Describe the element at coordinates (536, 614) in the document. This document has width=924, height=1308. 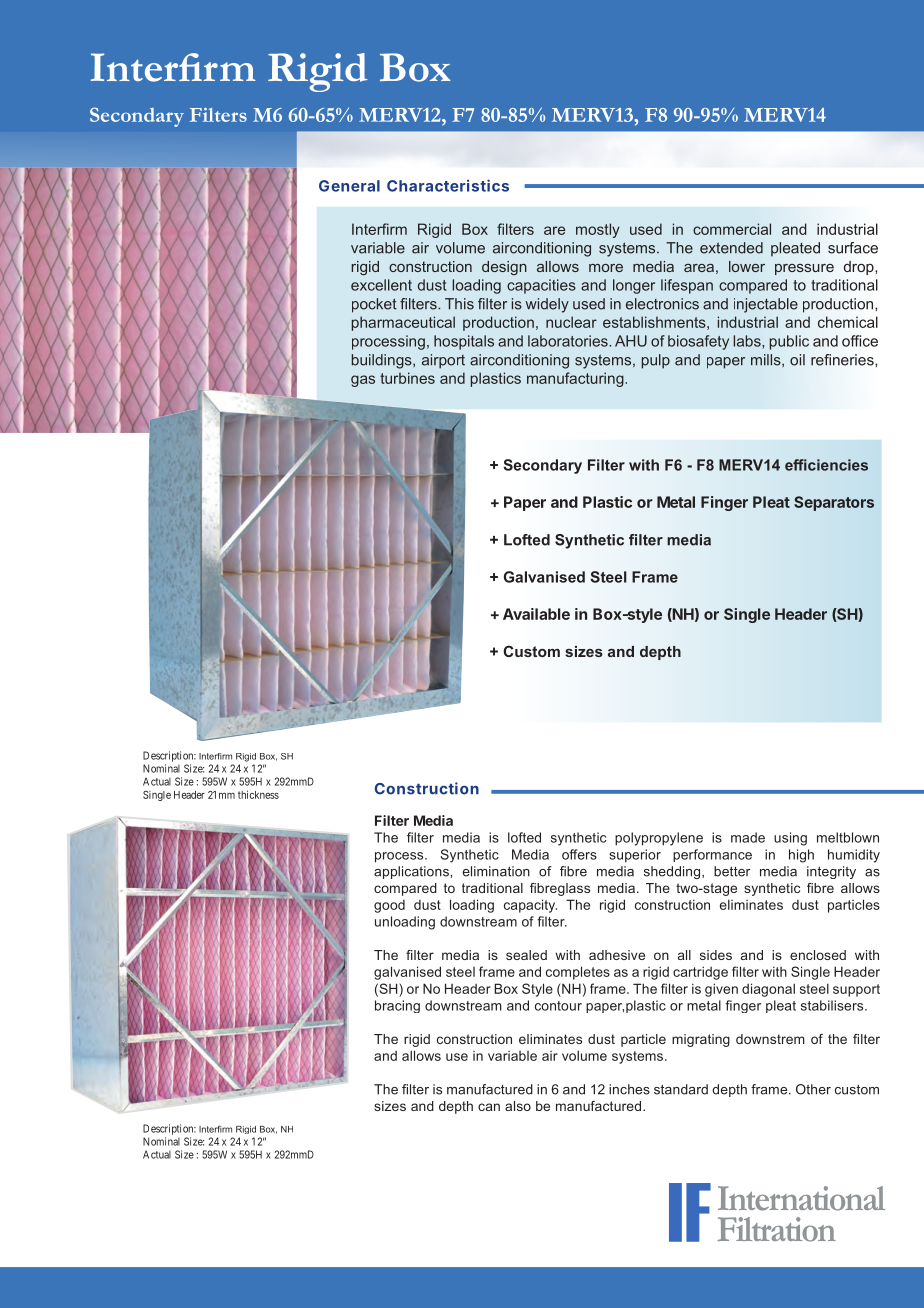
I see `Available` at that location.
